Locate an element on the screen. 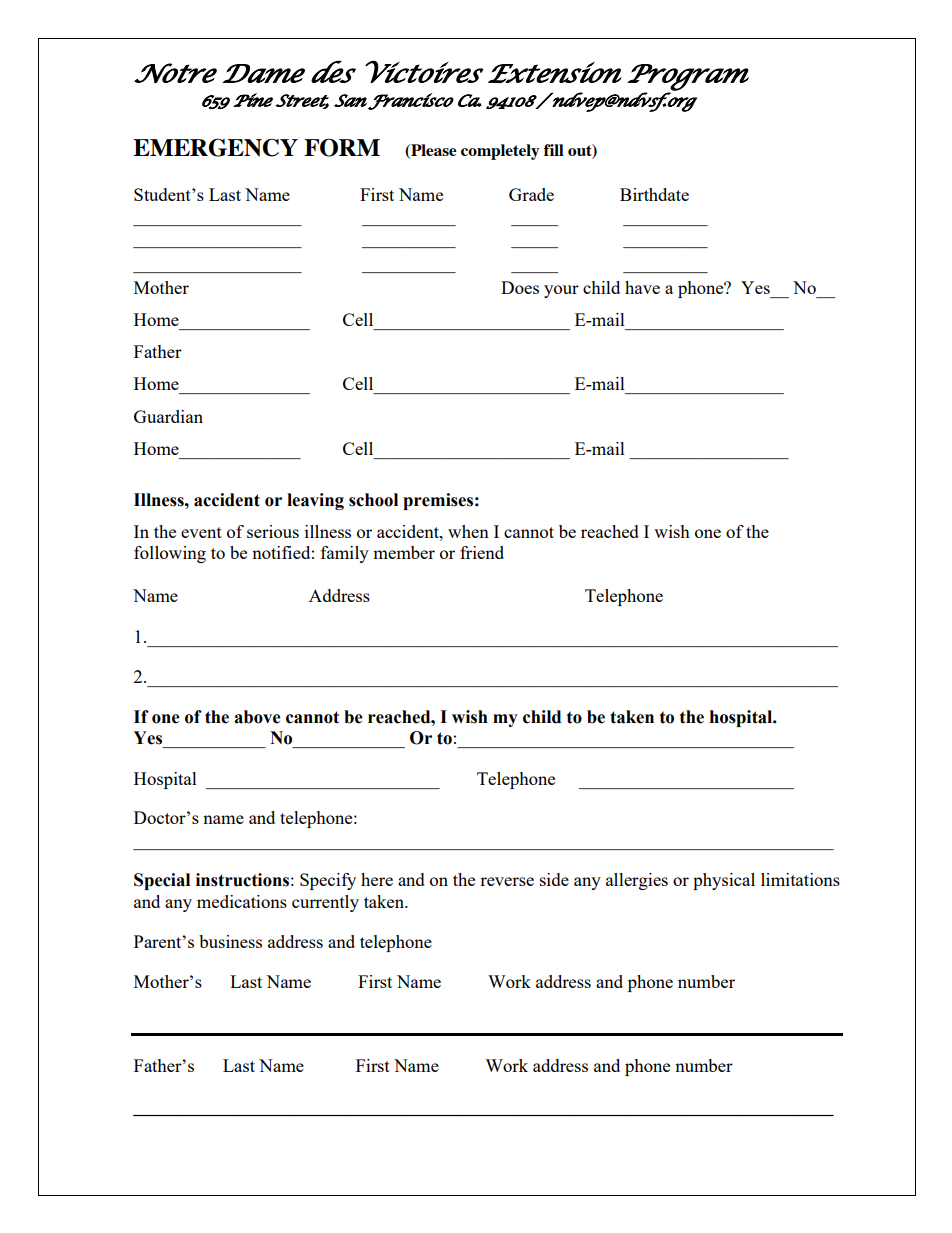 This screenshot has width=952, height=1233. medications is located at coordinates (242, 901).
